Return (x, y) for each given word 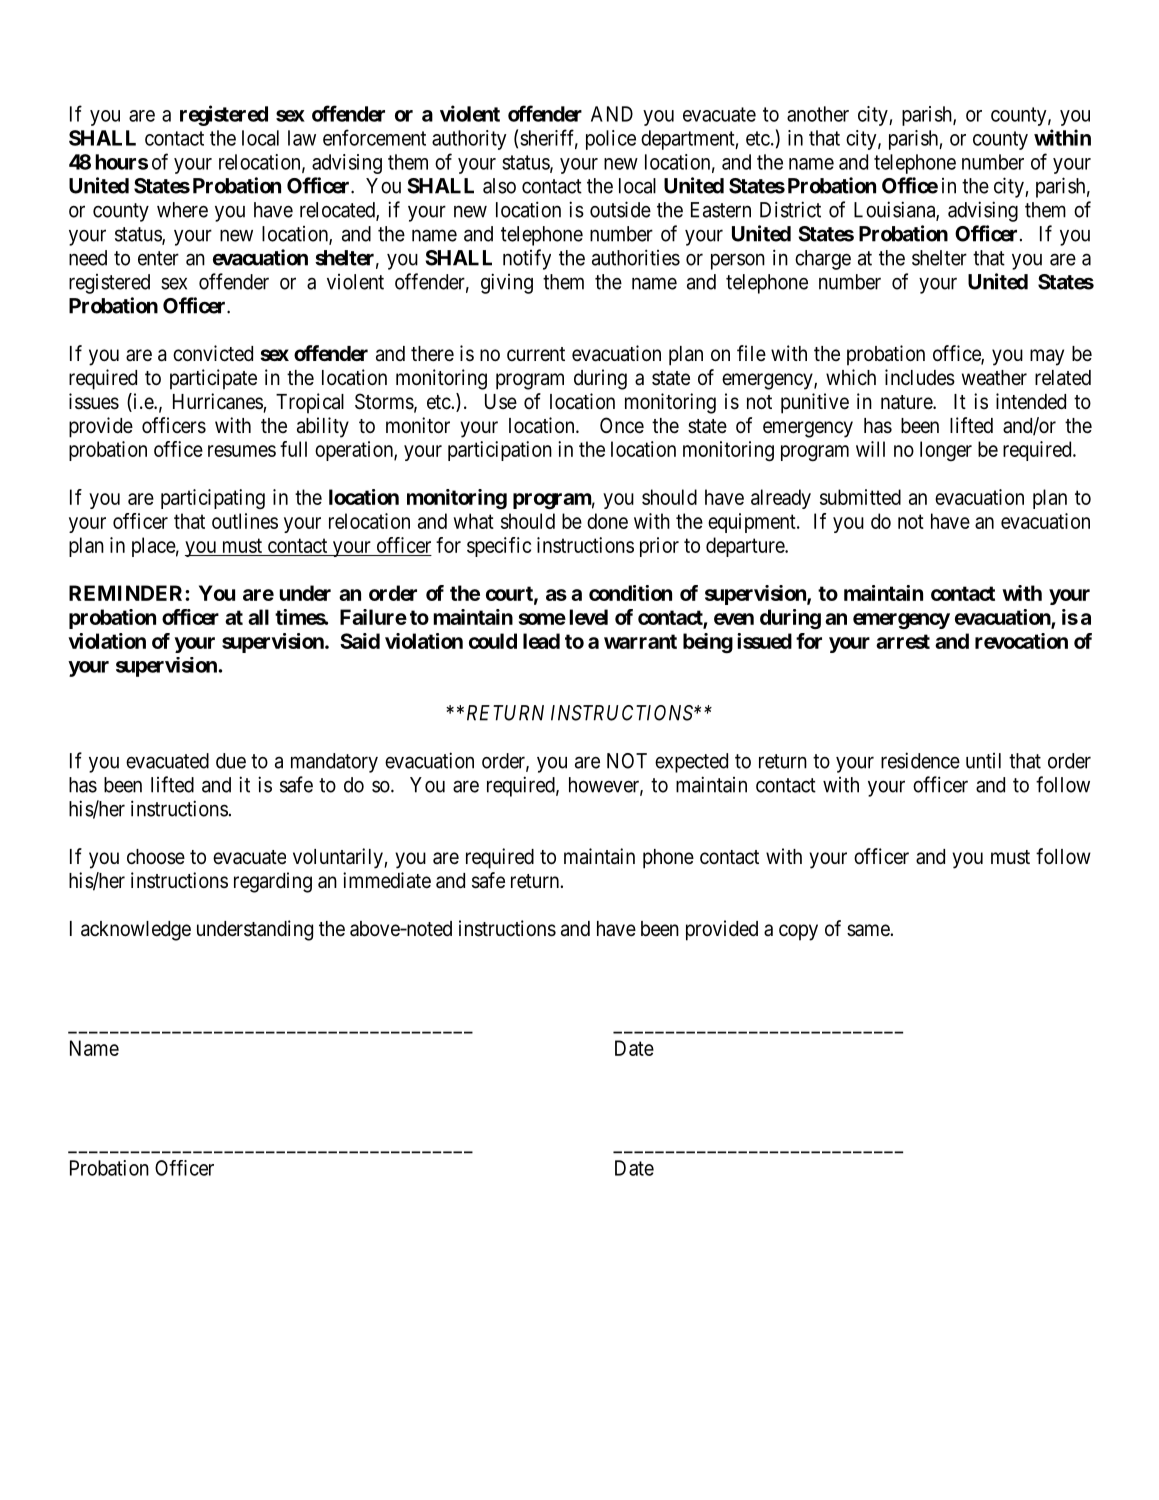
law (302, 138)
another (818, 114)
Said (360, 641)
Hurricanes (218, 401)
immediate (387, 880)
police (611, 140)
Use (501, 402)
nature (907, 402)
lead (541, 641)
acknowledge (136, 931)
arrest (903, 641)
